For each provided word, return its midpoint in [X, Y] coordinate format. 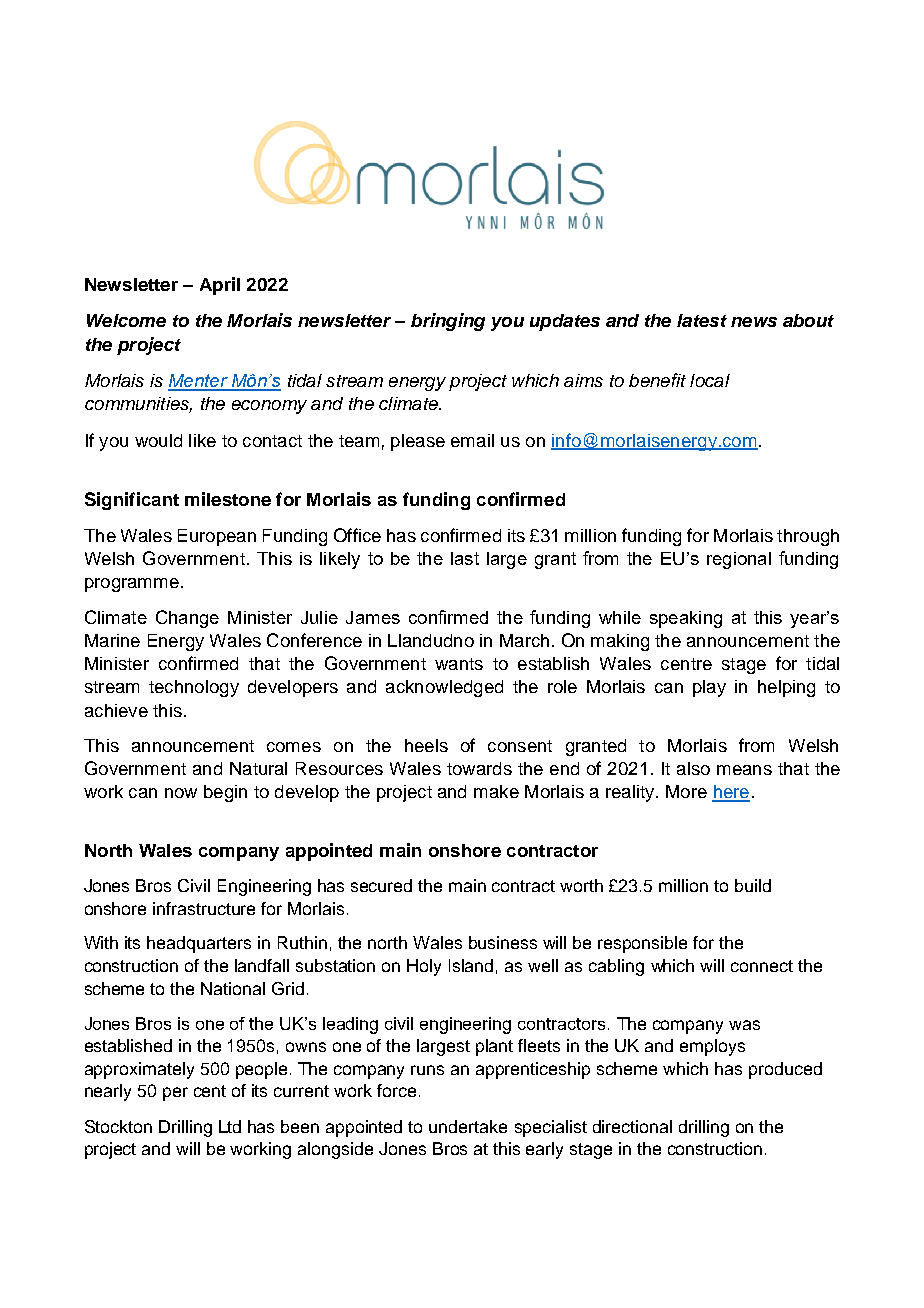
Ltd [230, 1126]
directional [632, 1126]
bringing [448, 322]
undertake [468, 1126]
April [220, 286]
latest [702, 320]
